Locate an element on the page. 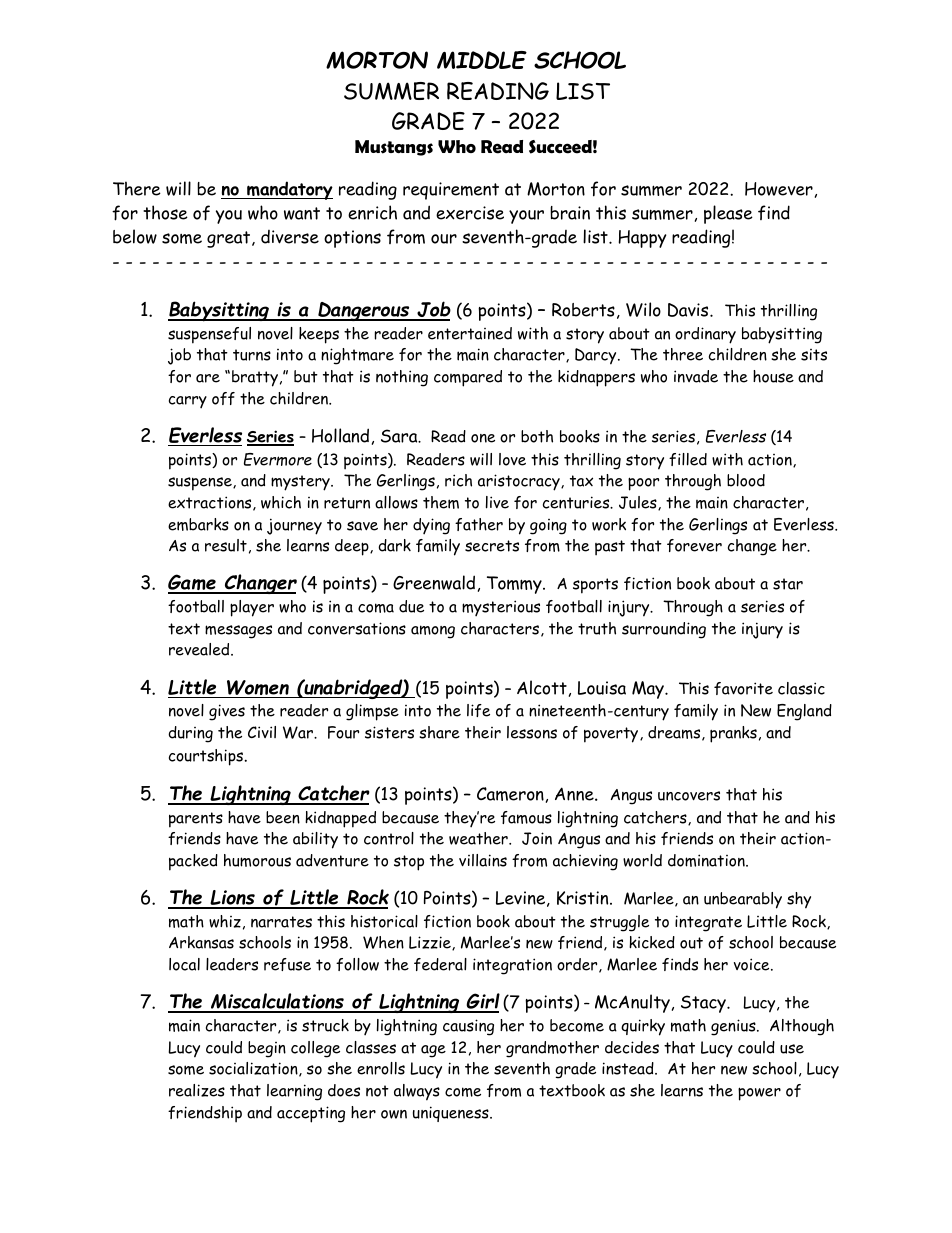 This page has width=952, height=1233. parents is located at coordinates (196, 820).
